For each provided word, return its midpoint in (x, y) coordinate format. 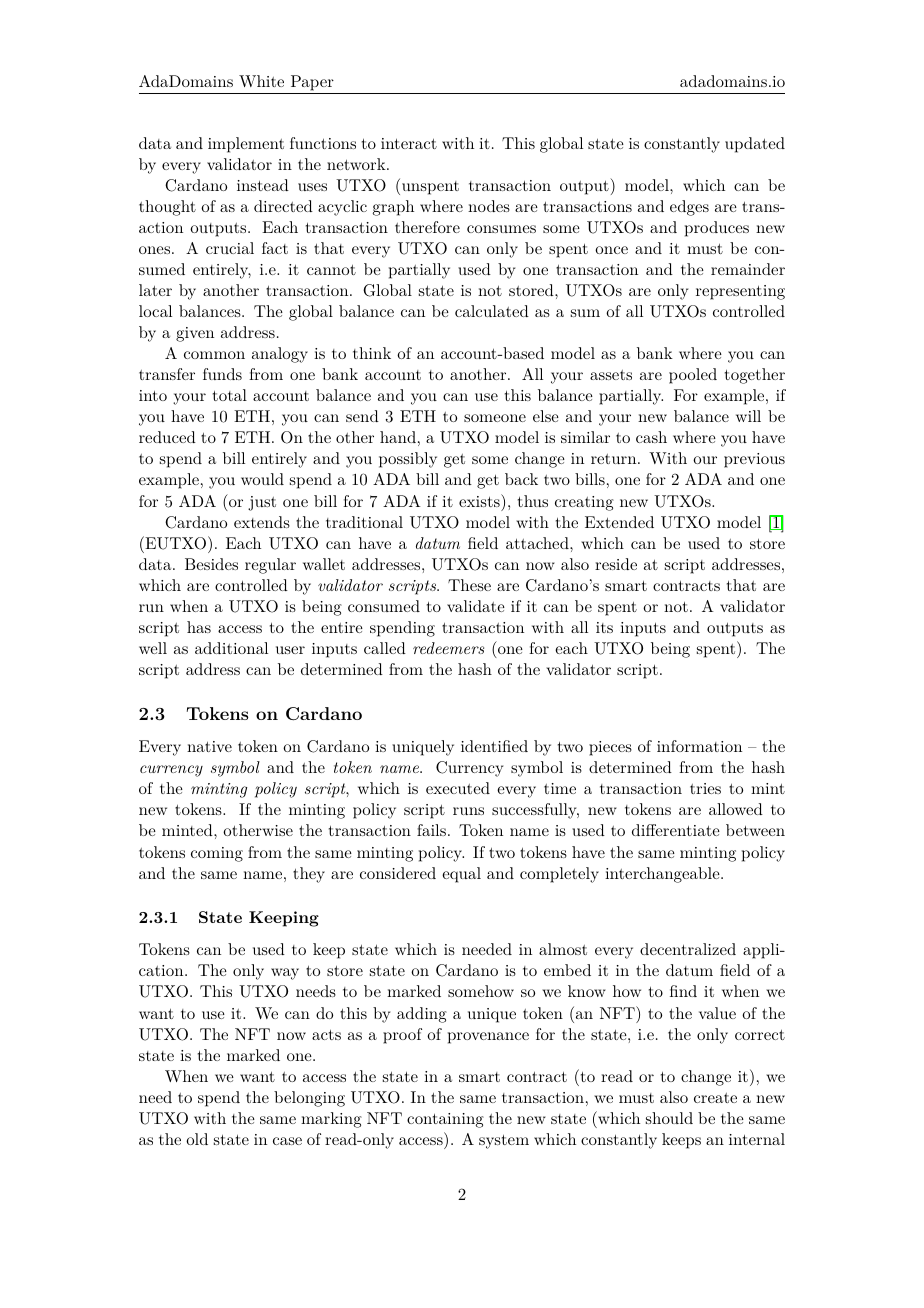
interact (409, 143)
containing (445, 1120)
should (669, 1118)
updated (755, 145)
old (197, 1139)
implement (246, 145)
